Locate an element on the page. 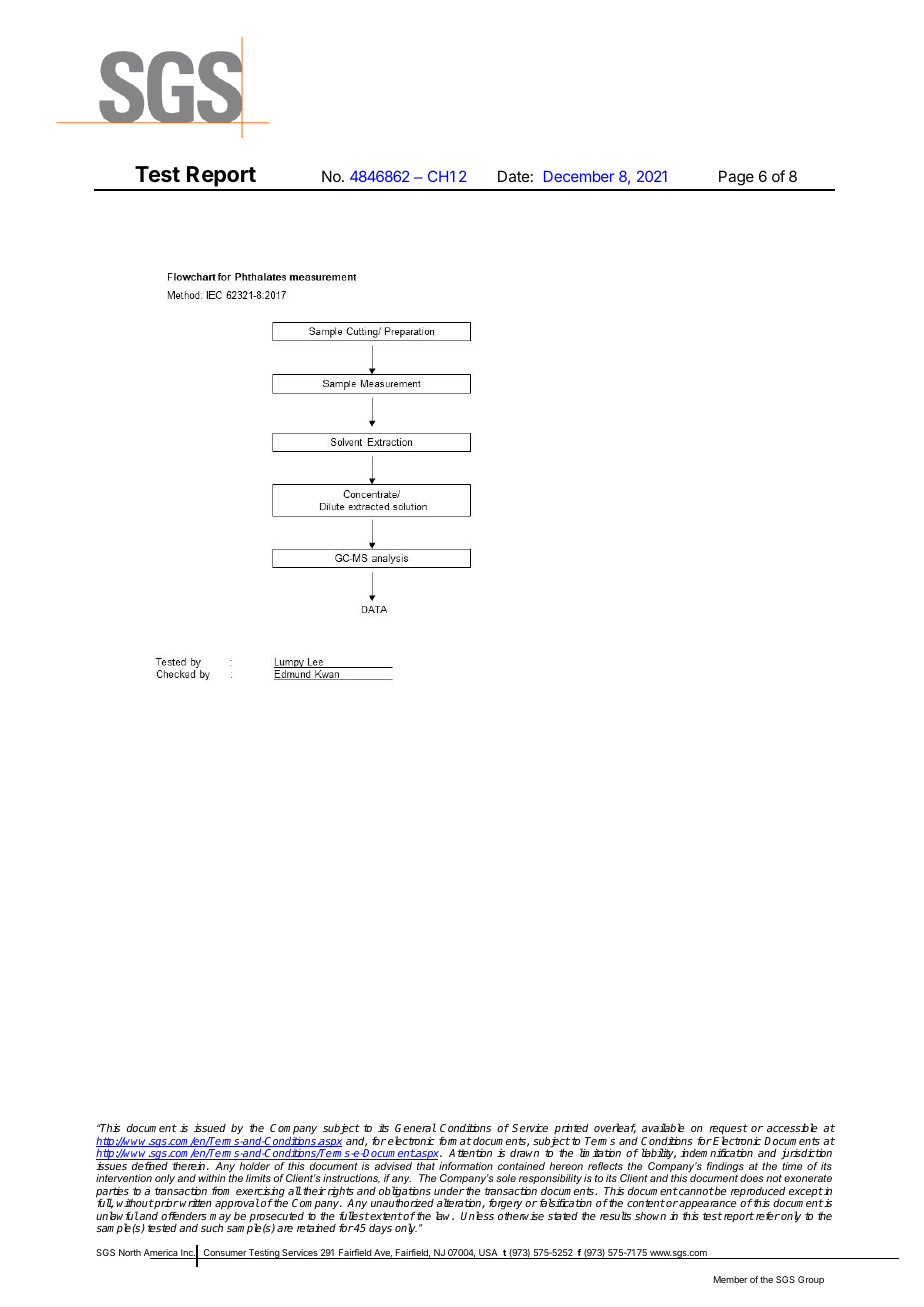  issues is located at coordinates (111, 1166).
